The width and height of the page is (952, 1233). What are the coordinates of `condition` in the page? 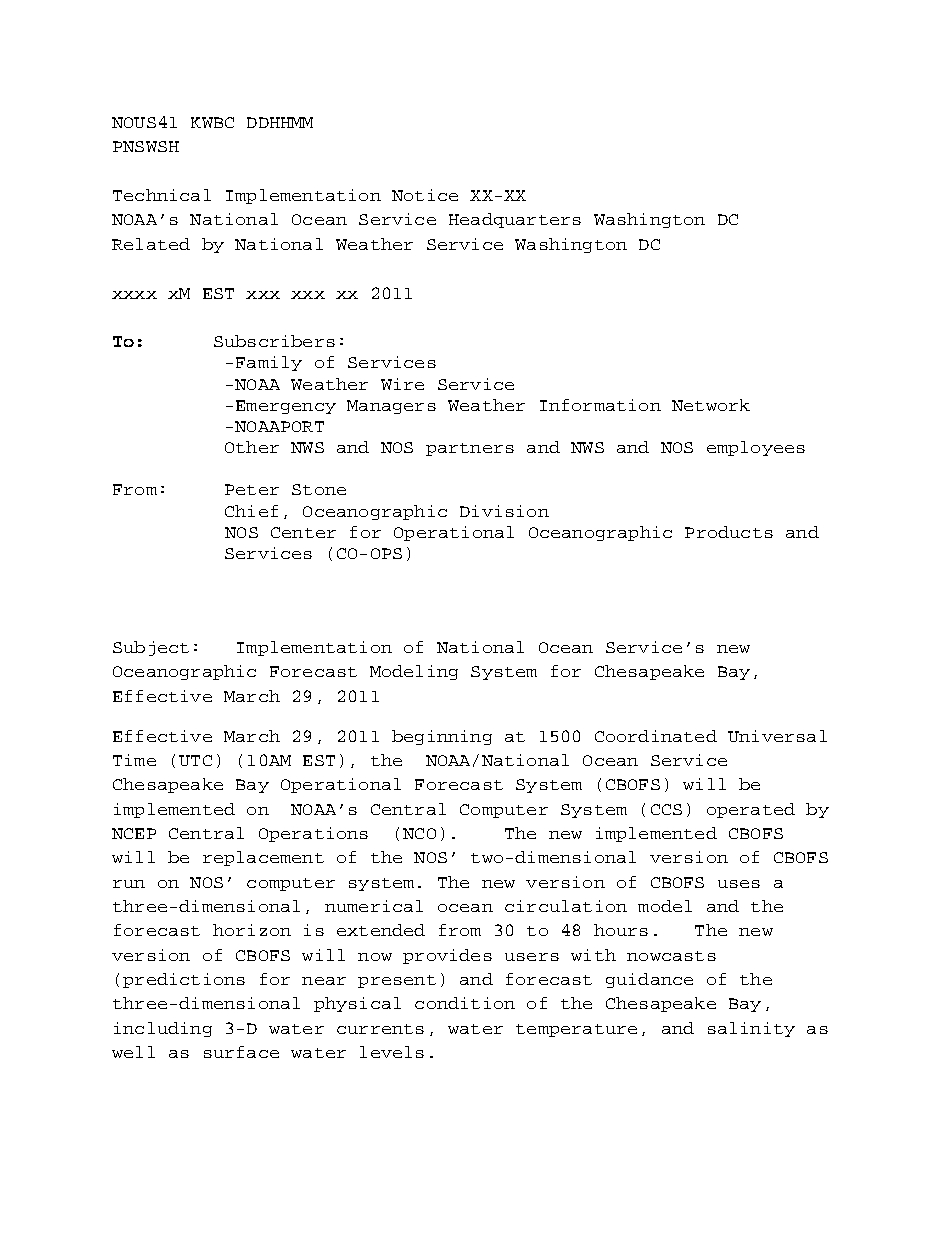 It's located at (465, 1003).
